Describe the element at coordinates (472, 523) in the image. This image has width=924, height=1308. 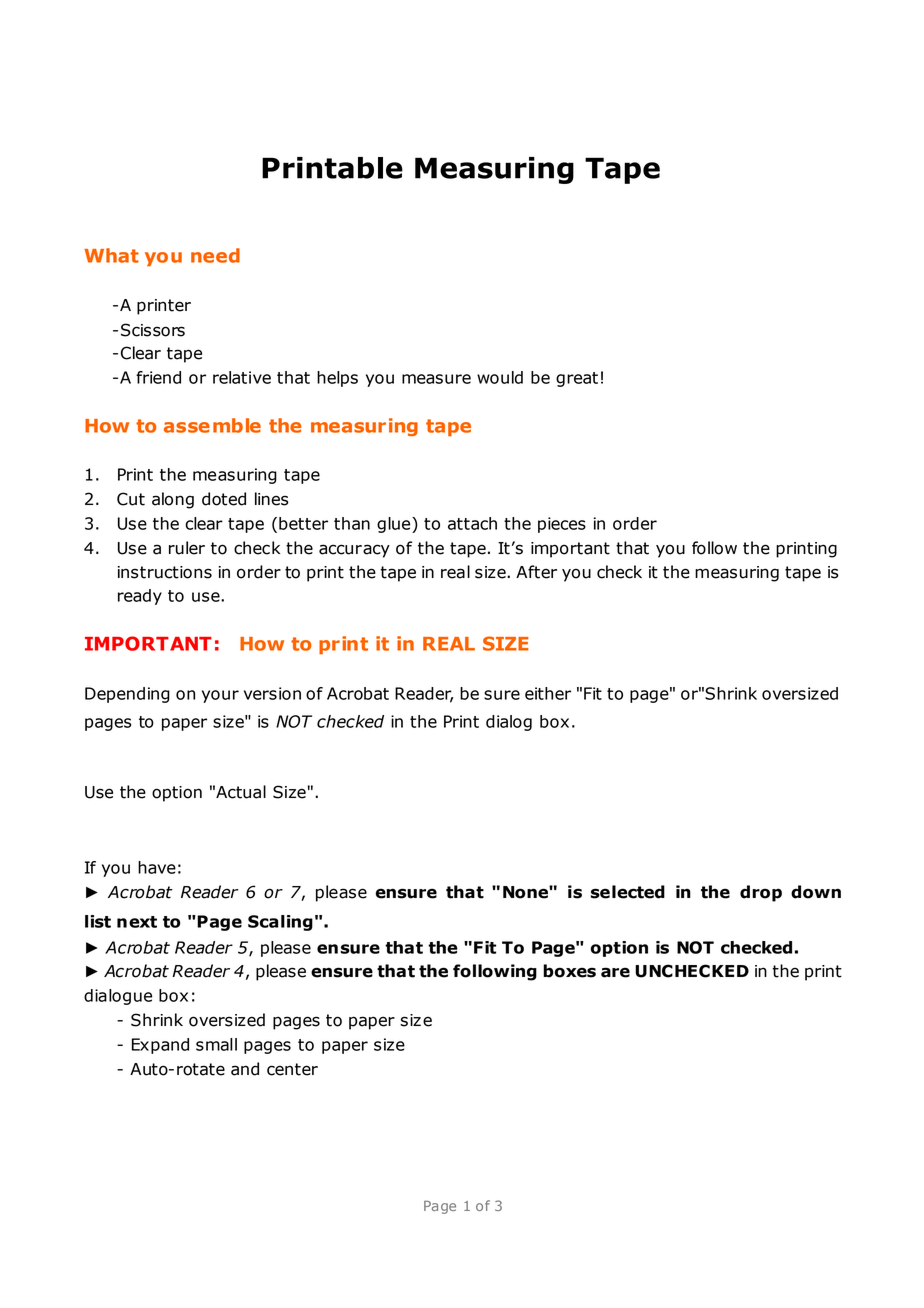
I see `attach` at that location.
